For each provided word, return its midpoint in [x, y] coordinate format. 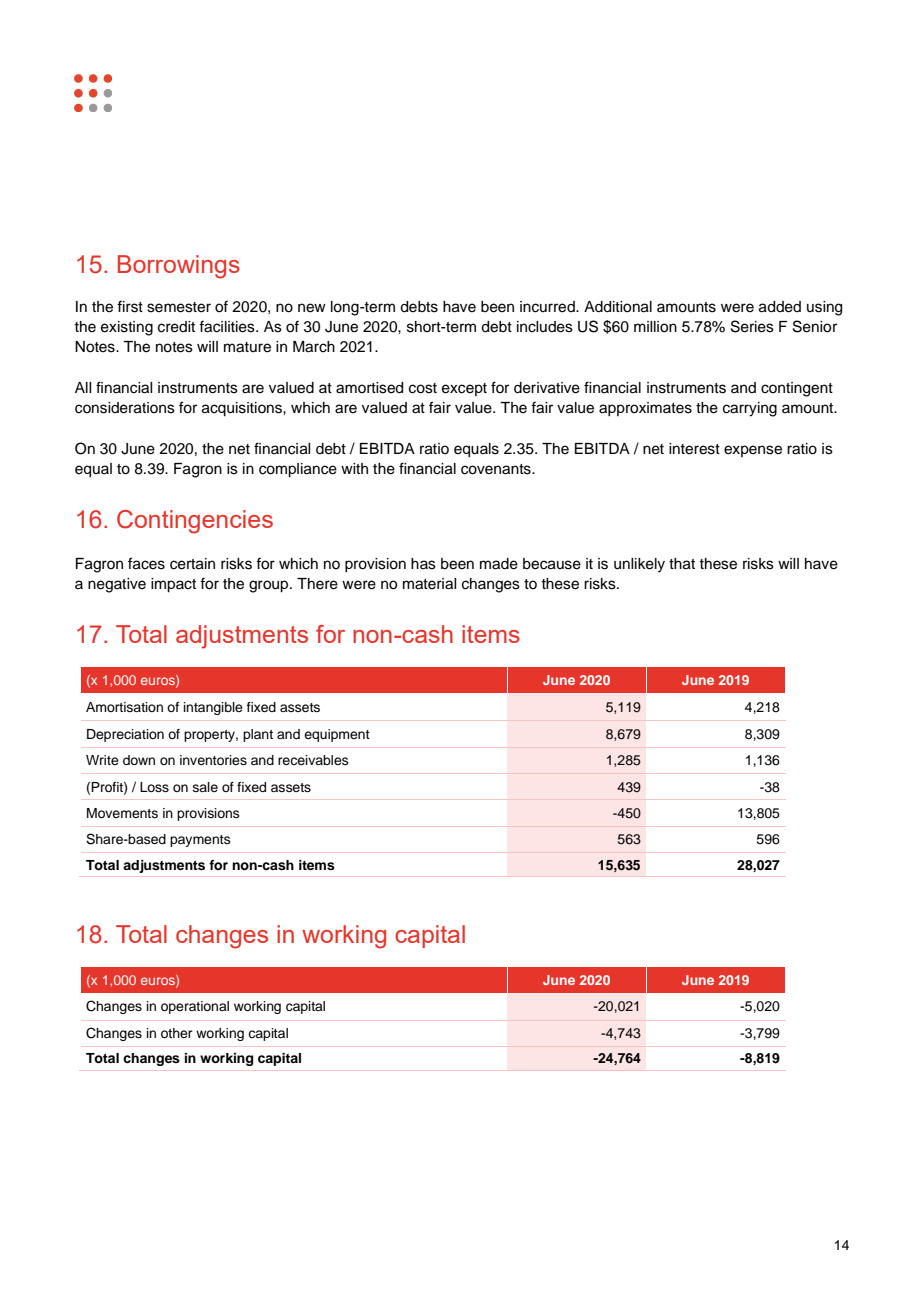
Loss [154, 787]
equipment [337, 735]
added [780, 307]
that [682, 564]
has [423, 564]
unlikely [639, 565]
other [177, 1033]
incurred [548, 307]
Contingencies [195, 522]
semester [179, 307]
